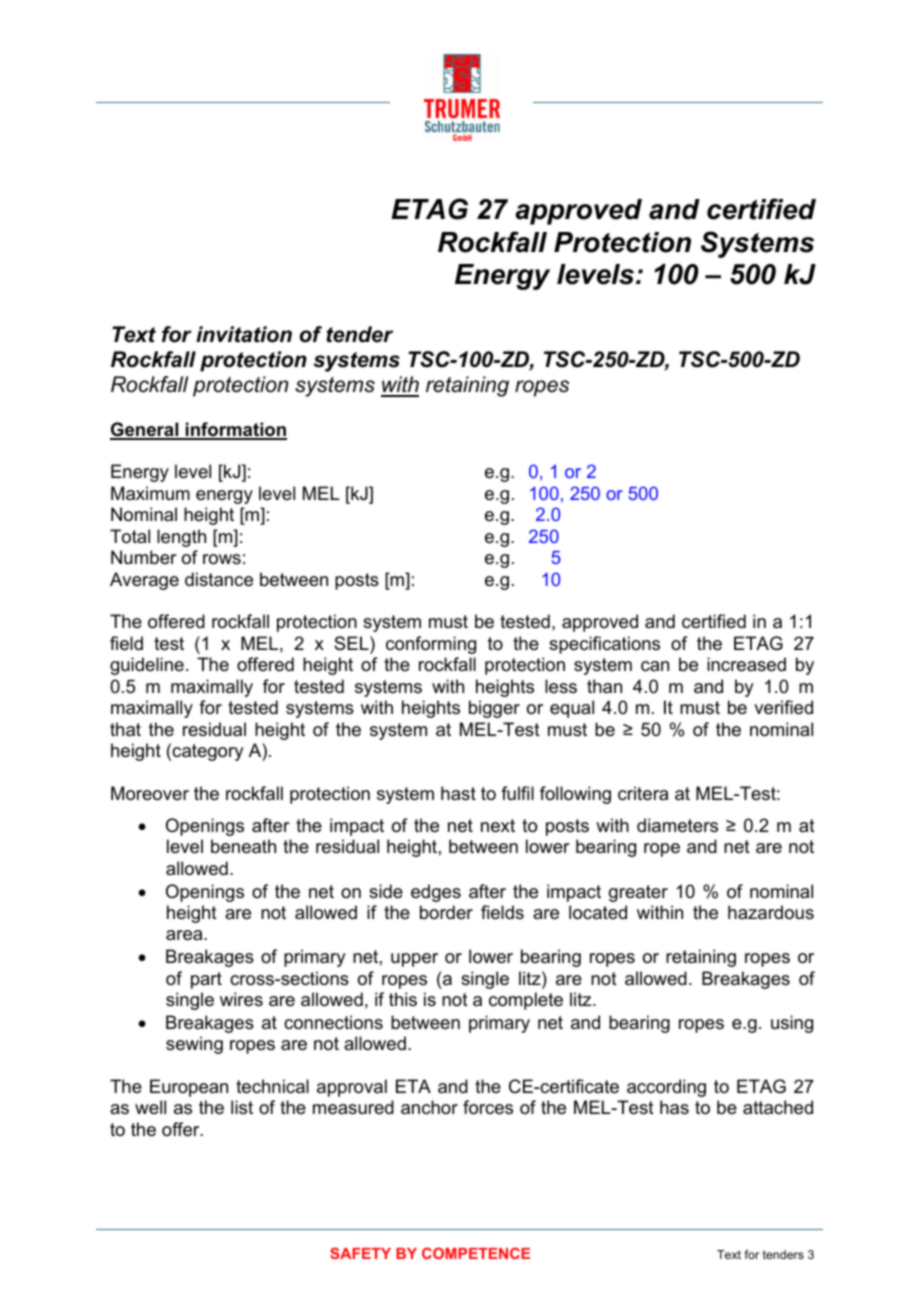 The height and width of the document is (1308, 924). What do you see at coordinates (488, 1107) in the document?
I see `forces` at bounding box center [488, 1107].
